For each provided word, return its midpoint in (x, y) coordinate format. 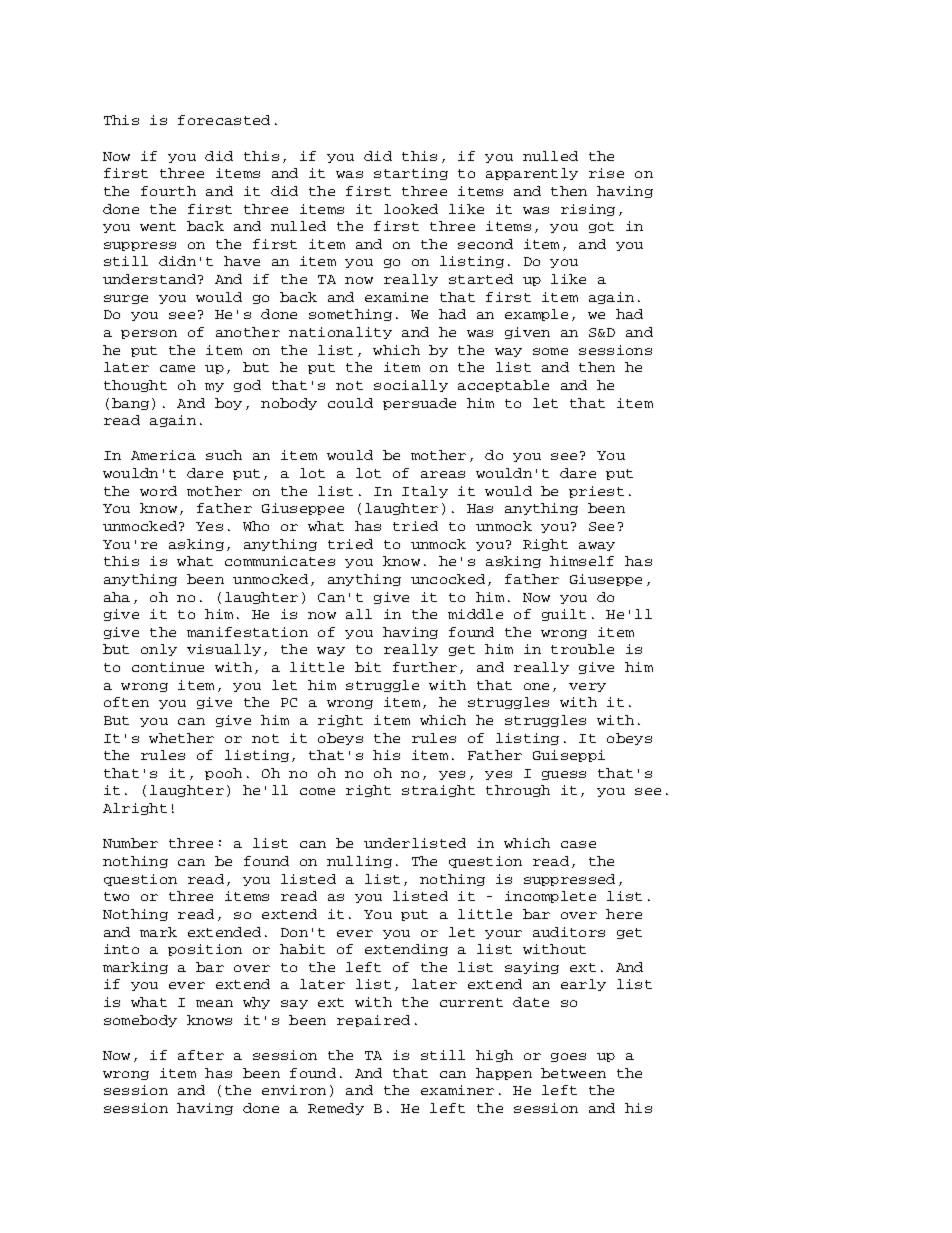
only (159, 650)
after (201, 1055)
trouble (582, 649)
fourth (168, 191)
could (350, 403)
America (163, 455)
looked (411, 209)
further (425, 667)
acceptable (503, 386)
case (578, 844)
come (317, 791)
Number (130, 843)
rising (588, 210)
